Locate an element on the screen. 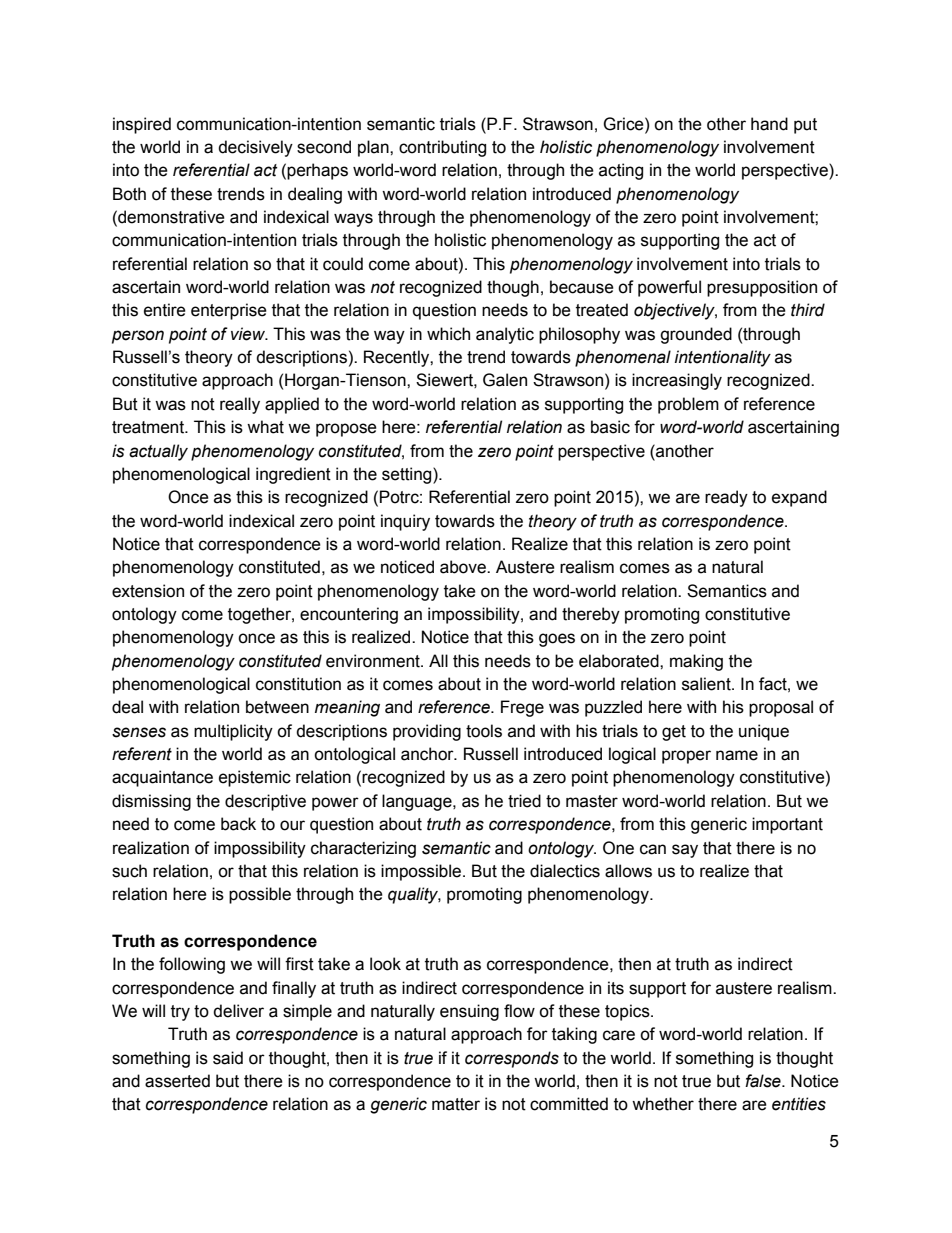 This screenshot has width=952, height=1233. ready is located at coordinates (726, 498).
